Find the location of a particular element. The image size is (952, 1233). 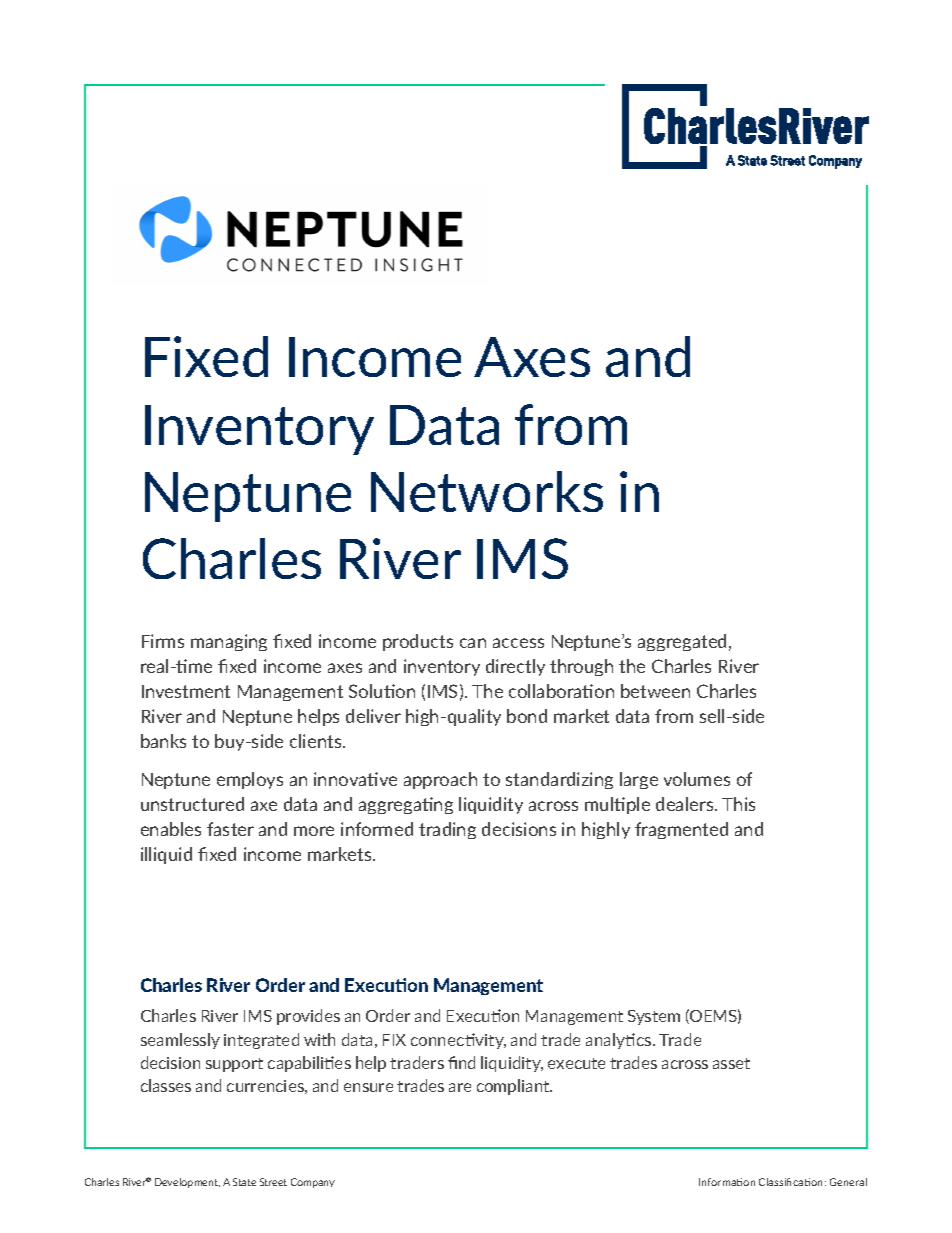

Networks is located at coordinates (487, 491).
